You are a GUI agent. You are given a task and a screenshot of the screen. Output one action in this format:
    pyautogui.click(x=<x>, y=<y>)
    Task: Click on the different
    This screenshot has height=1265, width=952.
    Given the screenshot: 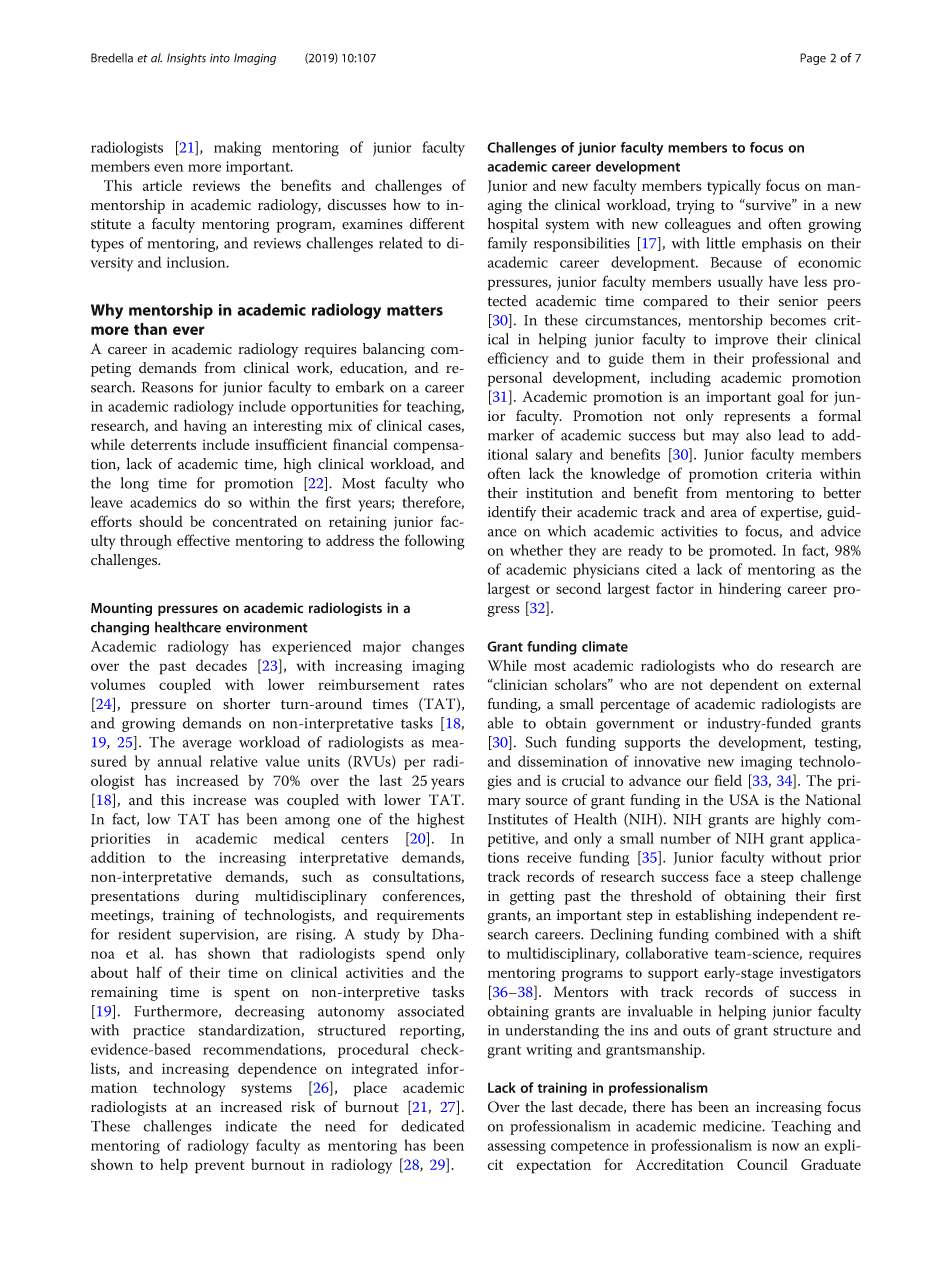 What is the action you would take?
    pyautogui.click(x=437, y=224)
